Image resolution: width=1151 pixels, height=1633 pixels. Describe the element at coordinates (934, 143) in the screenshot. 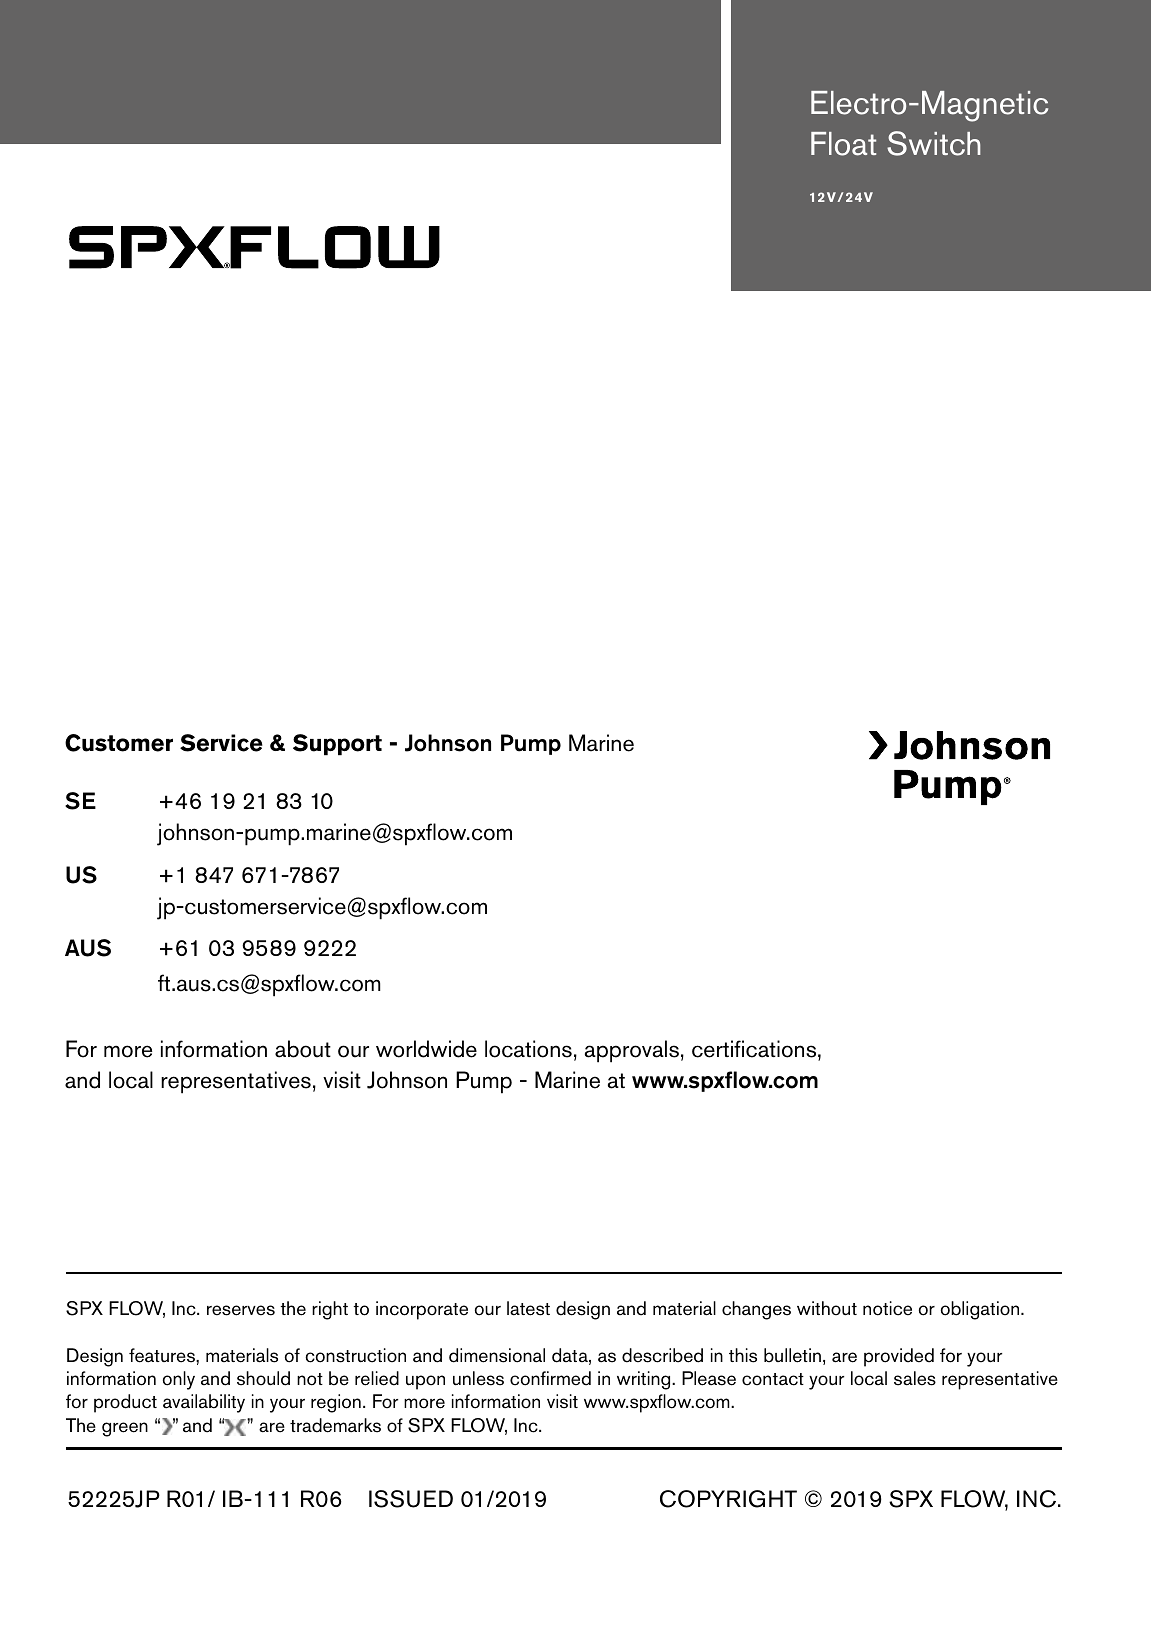

I see `Switch` at that location.
